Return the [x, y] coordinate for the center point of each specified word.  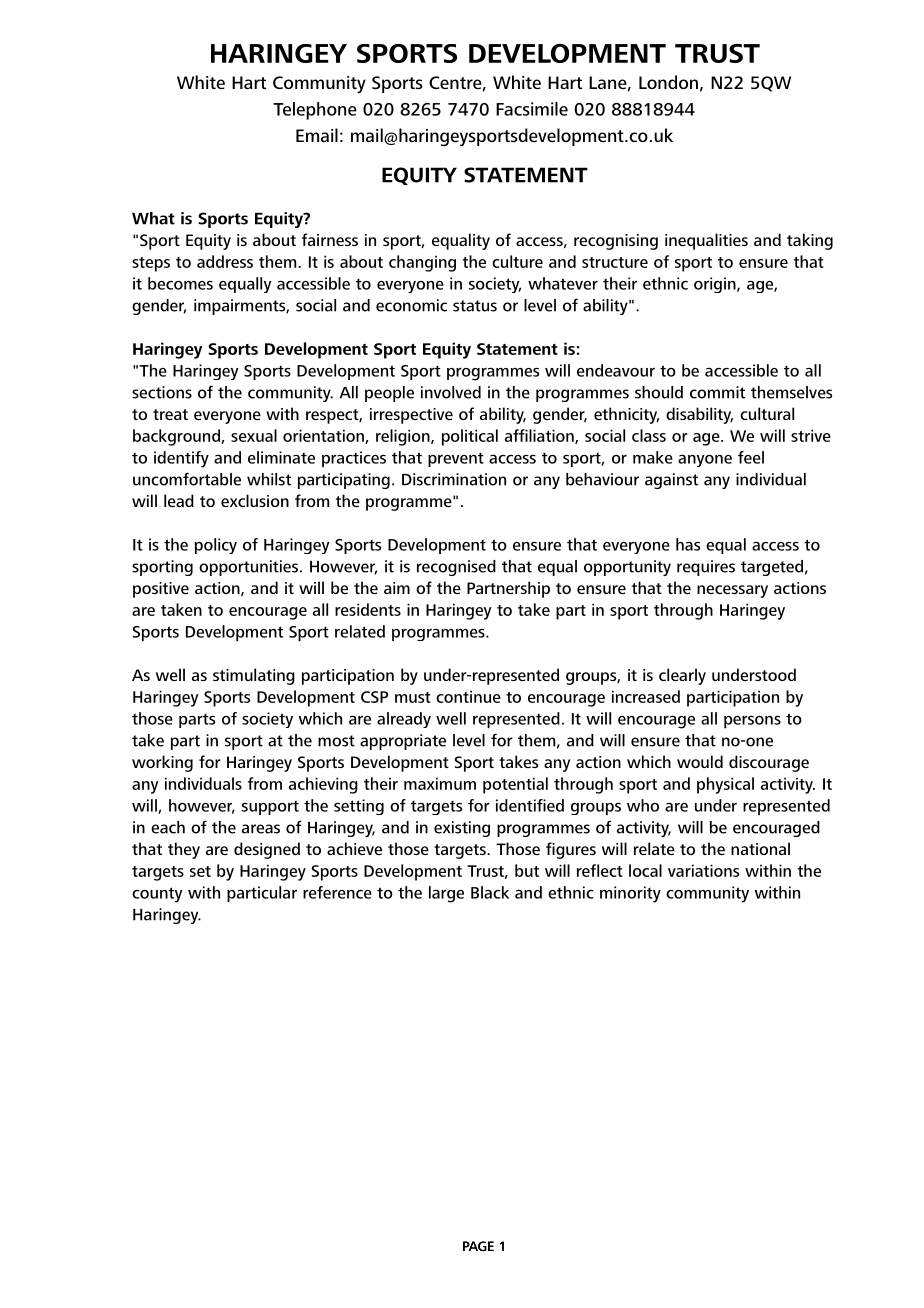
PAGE [478, 1246]
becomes [180, 283]
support [270, 807]
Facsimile [532, 109]
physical [725, 785]
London [668, 82]
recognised [456, 568]
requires [706, 568]
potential [515, 785]
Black [490, 892]
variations [703, 870]
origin [716, 285]
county [157, 895]
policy [216, 546]
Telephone [315, 111]
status [475, 306]
